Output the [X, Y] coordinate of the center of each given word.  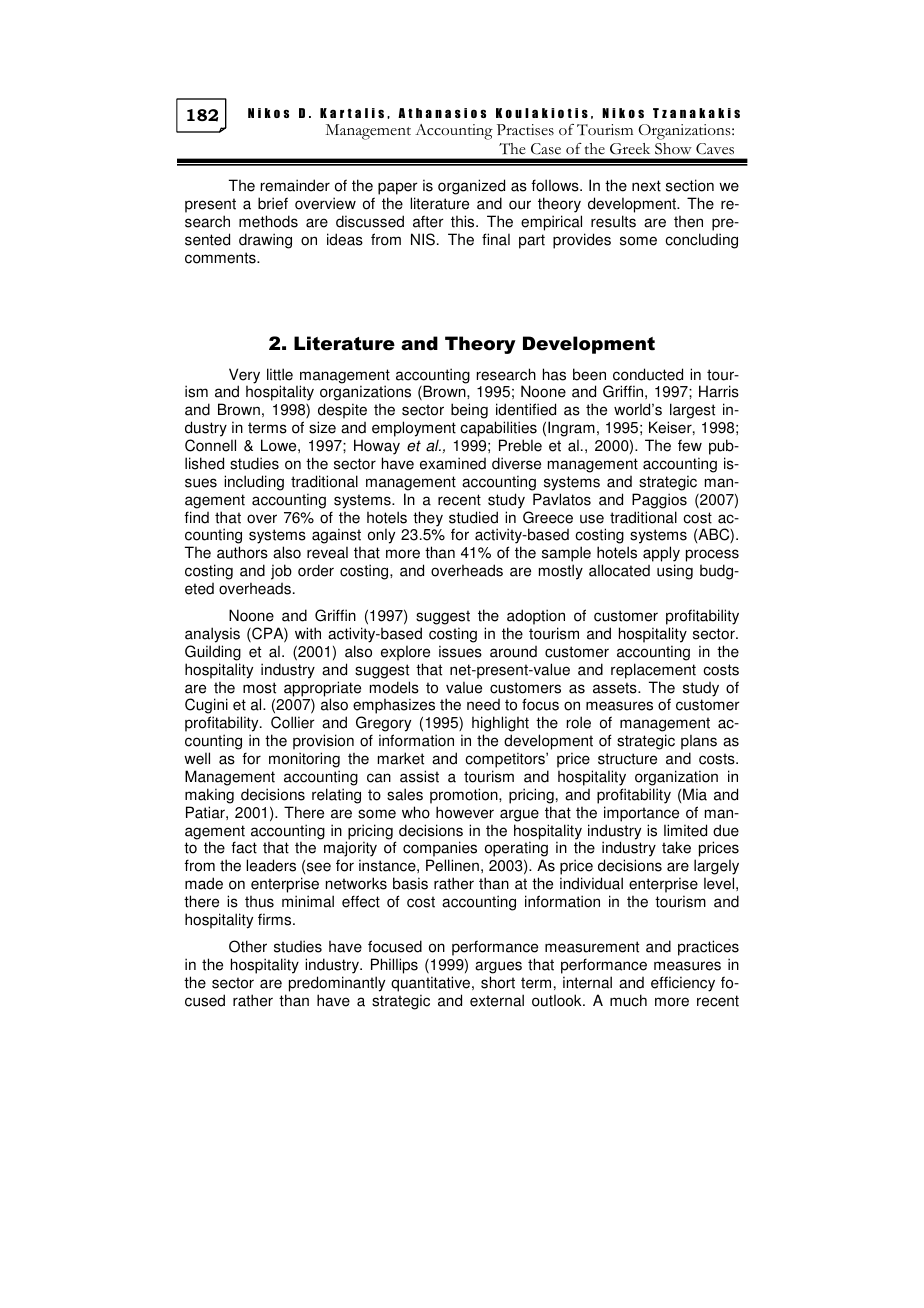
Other [248, 946]
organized [471, 187]
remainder [295, 185]
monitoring [304, 760]
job [281, 572]
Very [244, 377]
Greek [630, 148]
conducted [648, 374]
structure [627, 759]
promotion [465, 796]
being [469, 411]
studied [473, 517]
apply [661, 555]
